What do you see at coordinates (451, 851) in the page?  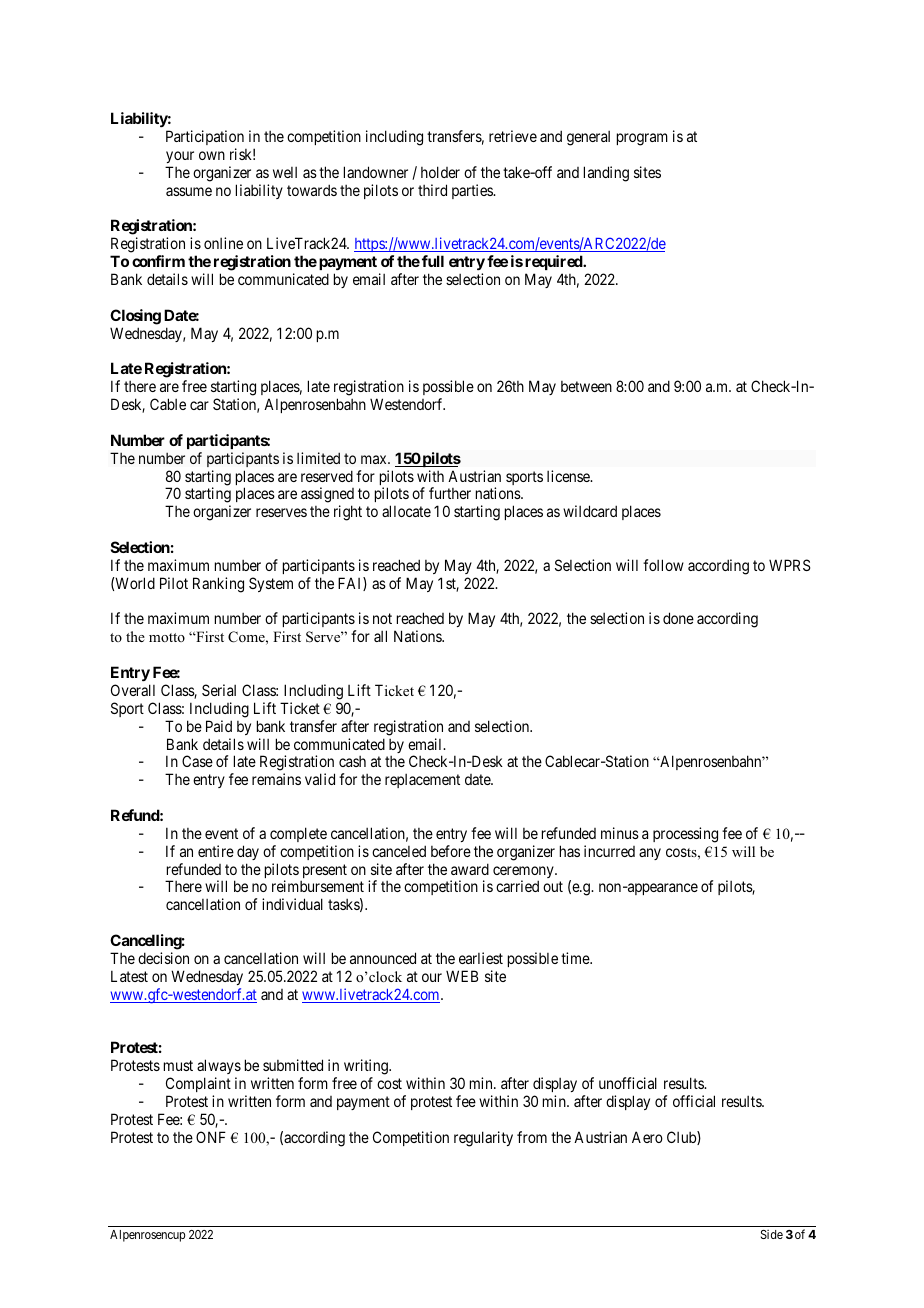 I see `before` at bounding box center [451, 851].
